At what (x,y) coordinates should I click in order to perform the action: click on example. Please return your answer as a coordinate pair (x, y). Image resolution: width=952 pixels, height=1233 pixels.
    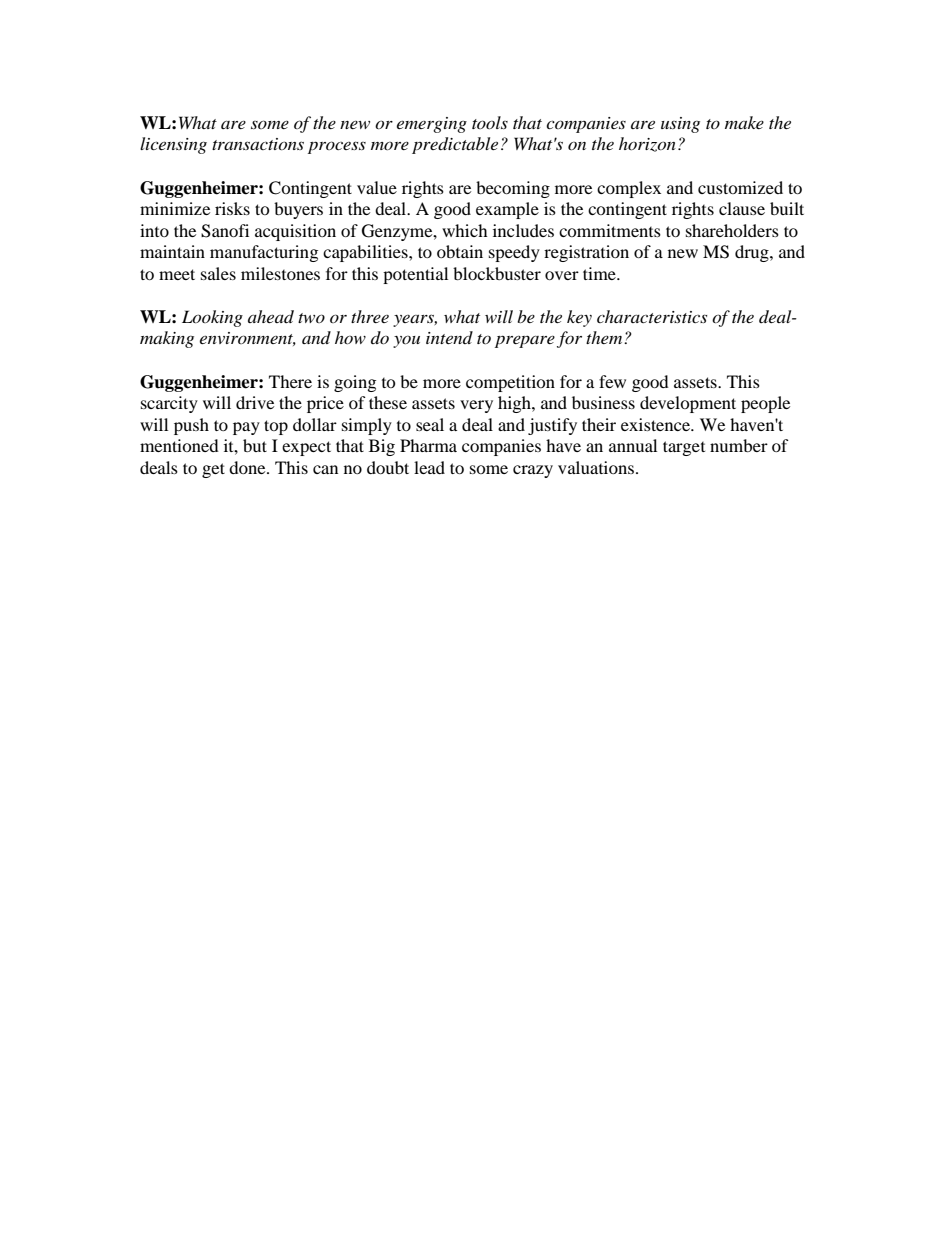
    Looking at the image, I should click on (507, 210).
